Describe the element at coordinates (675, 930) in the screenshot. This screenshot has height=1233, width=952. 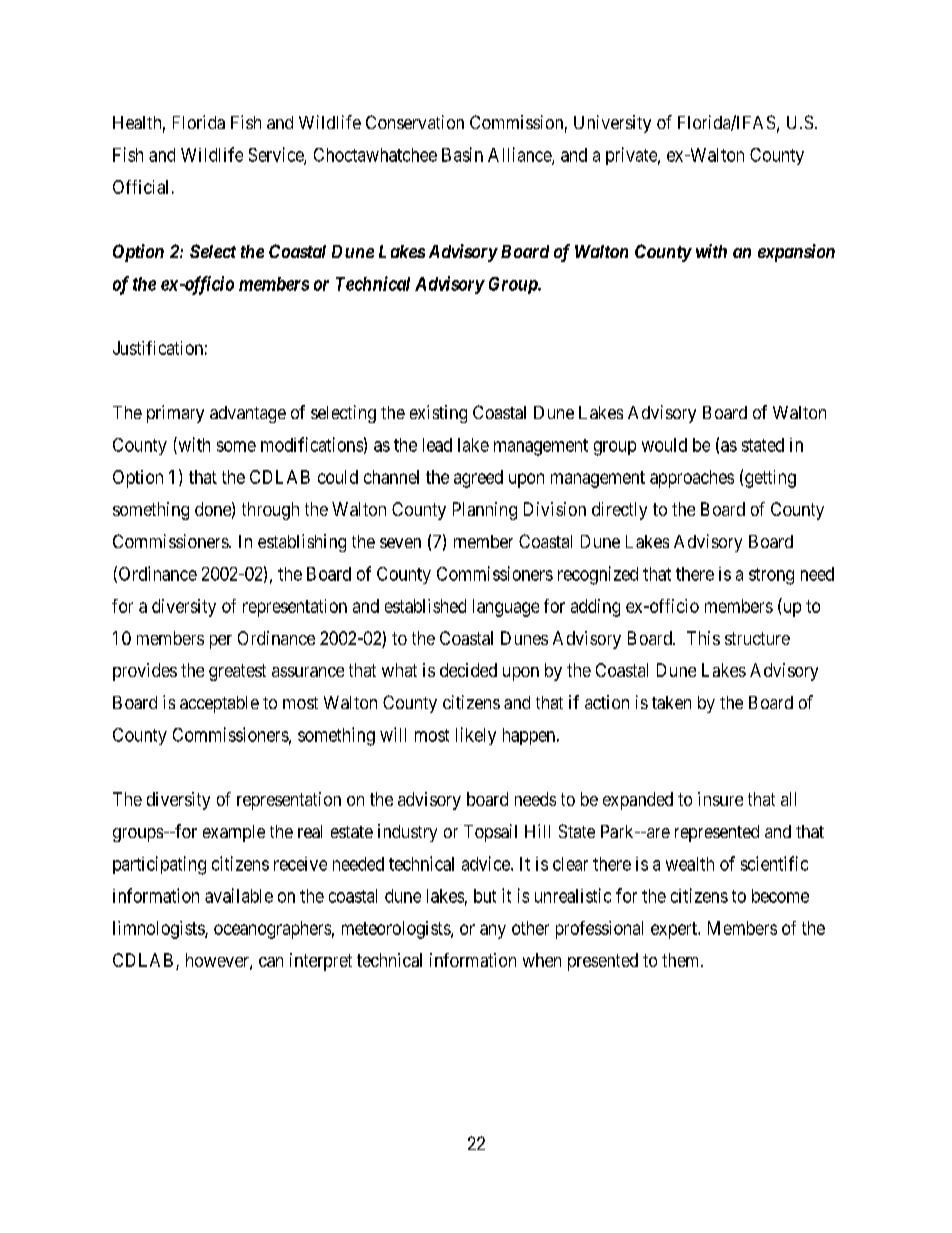
I see `expert` at that location.
